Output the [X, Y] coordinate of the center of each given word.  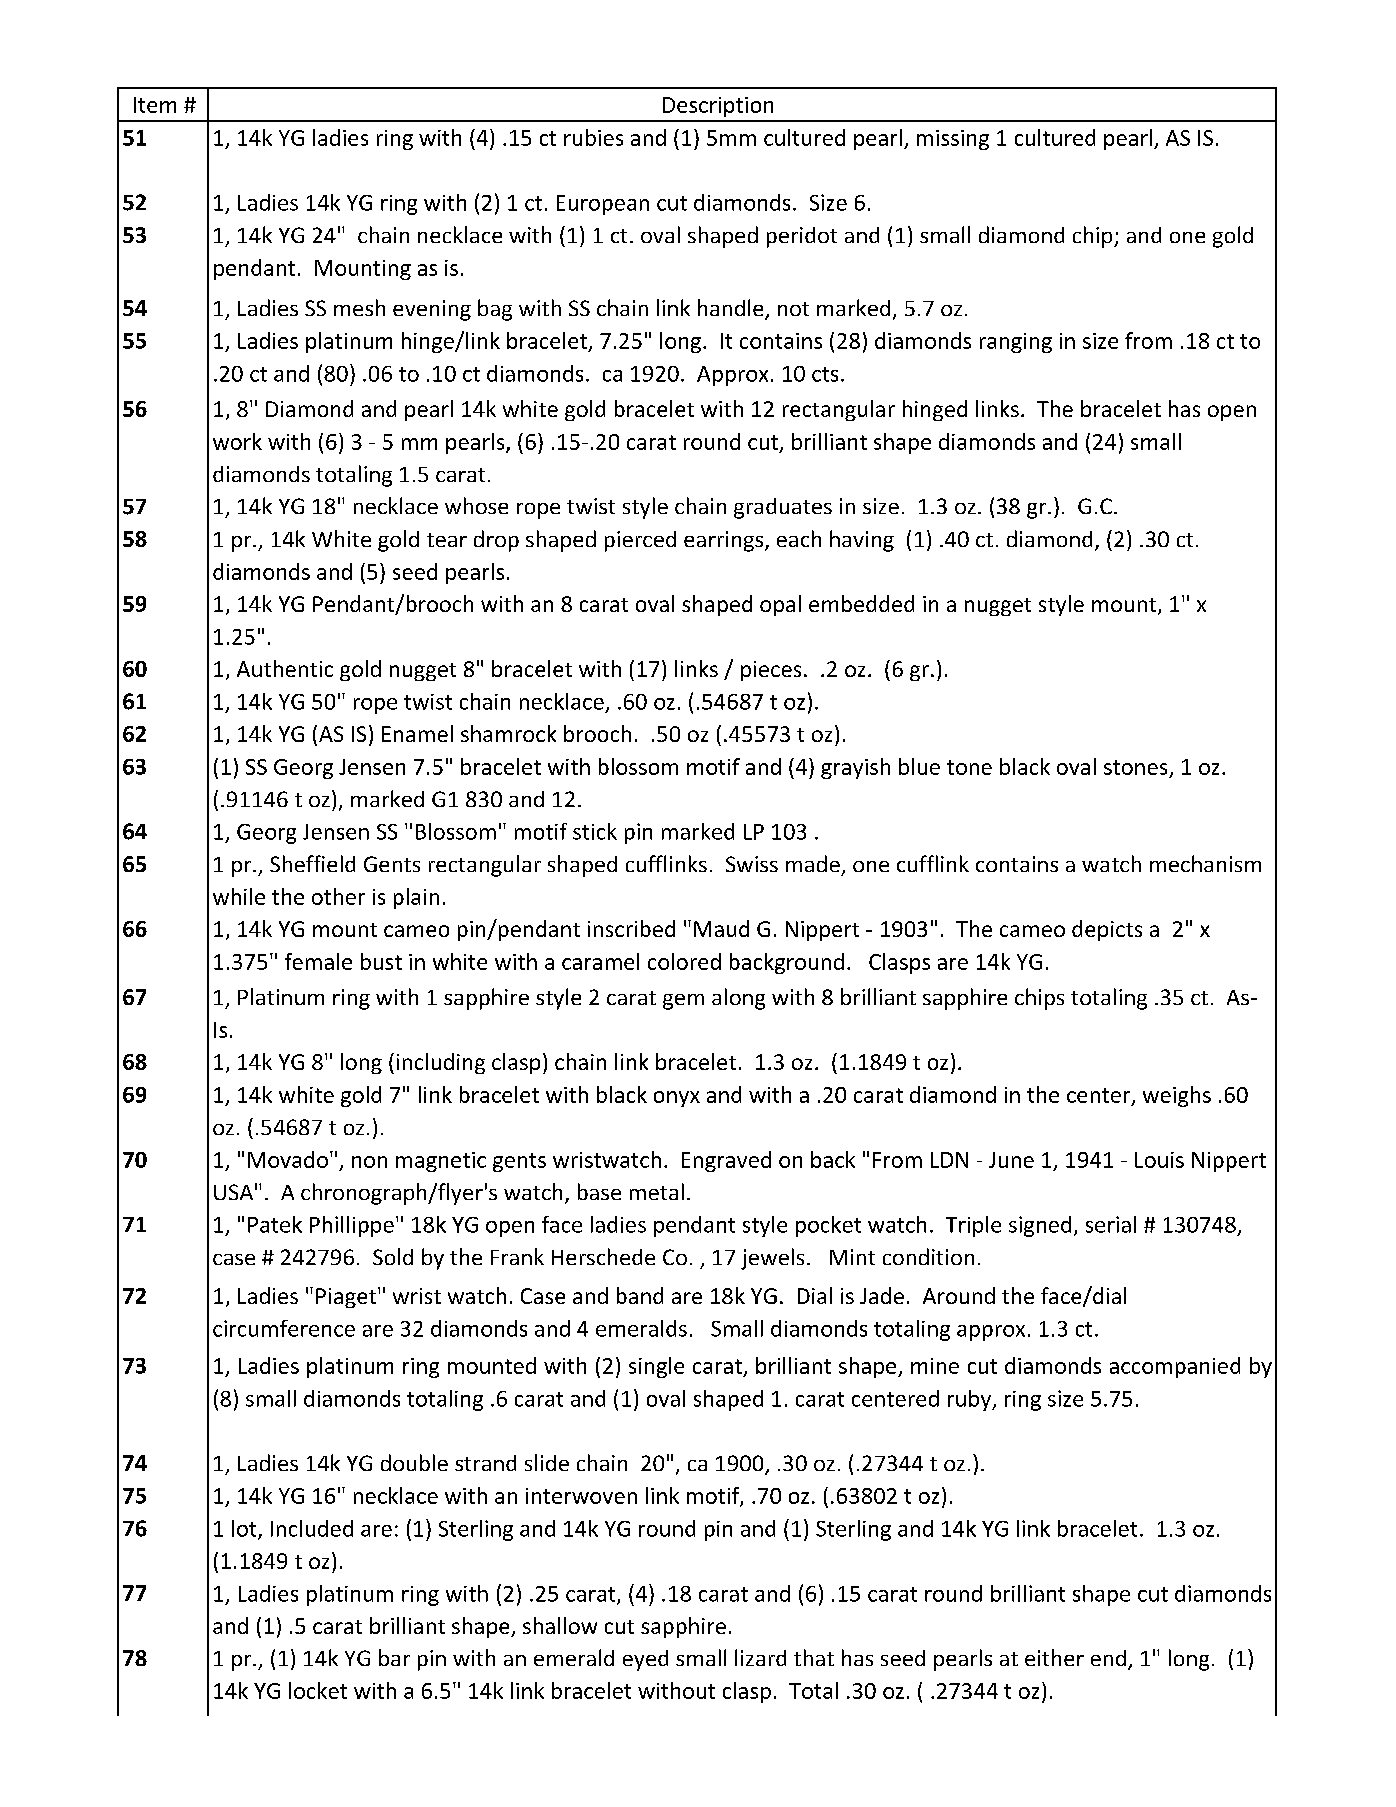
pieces [771, 671]
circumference [284, 1328]
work [237, 441]
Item [155, 105]
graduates [783, 508]
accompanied [1175, 1367]
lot [245, 1529]
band [640, 1295]
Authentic [285, 668]
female [318, 961]
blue [919, 766]
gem [683, 1002]
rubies [593, 137]
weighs [1177, 1096]
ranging [1016, 343]
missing [953, 140]
